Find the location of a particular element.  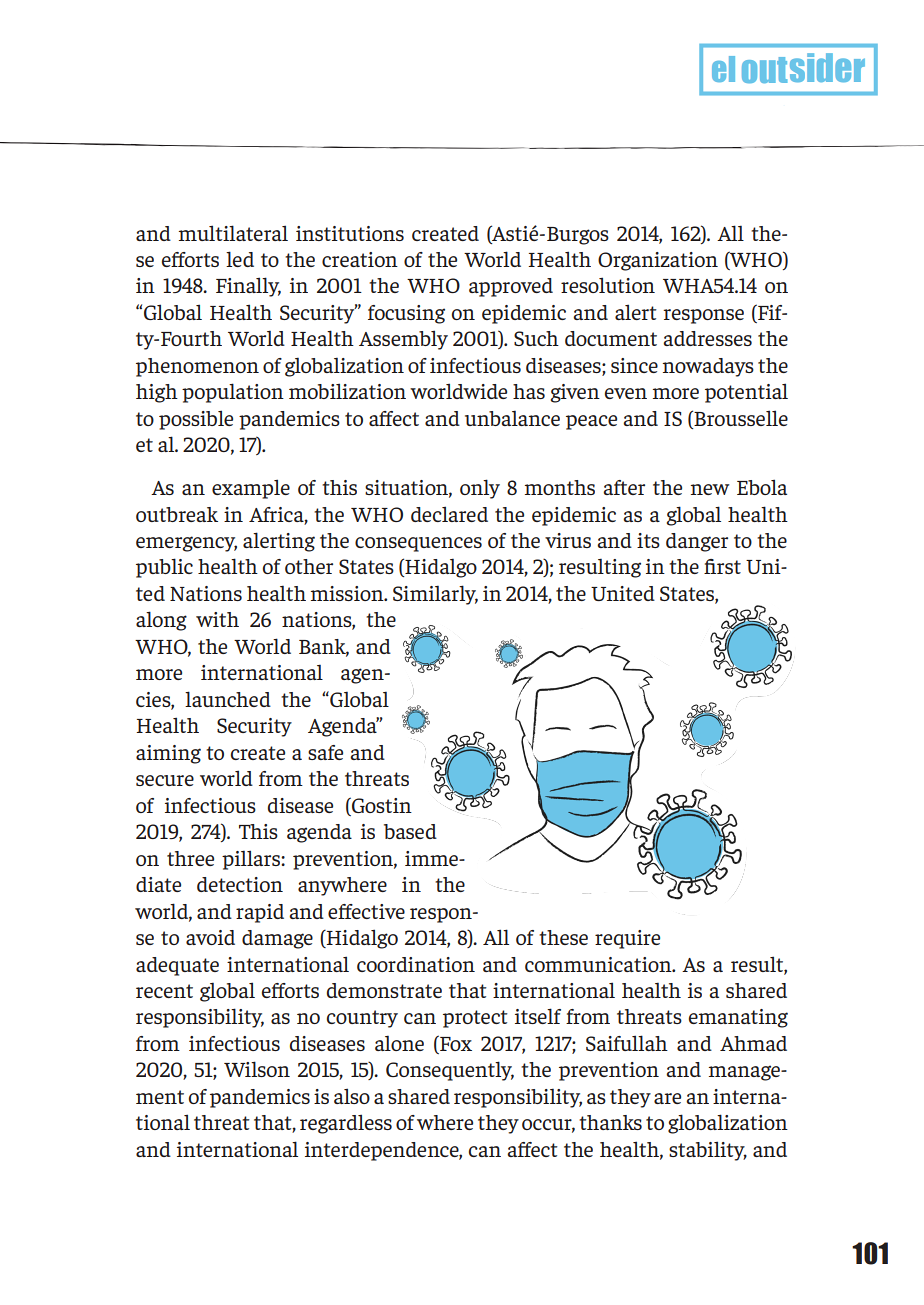

led is located at coordinates (240, 259).
